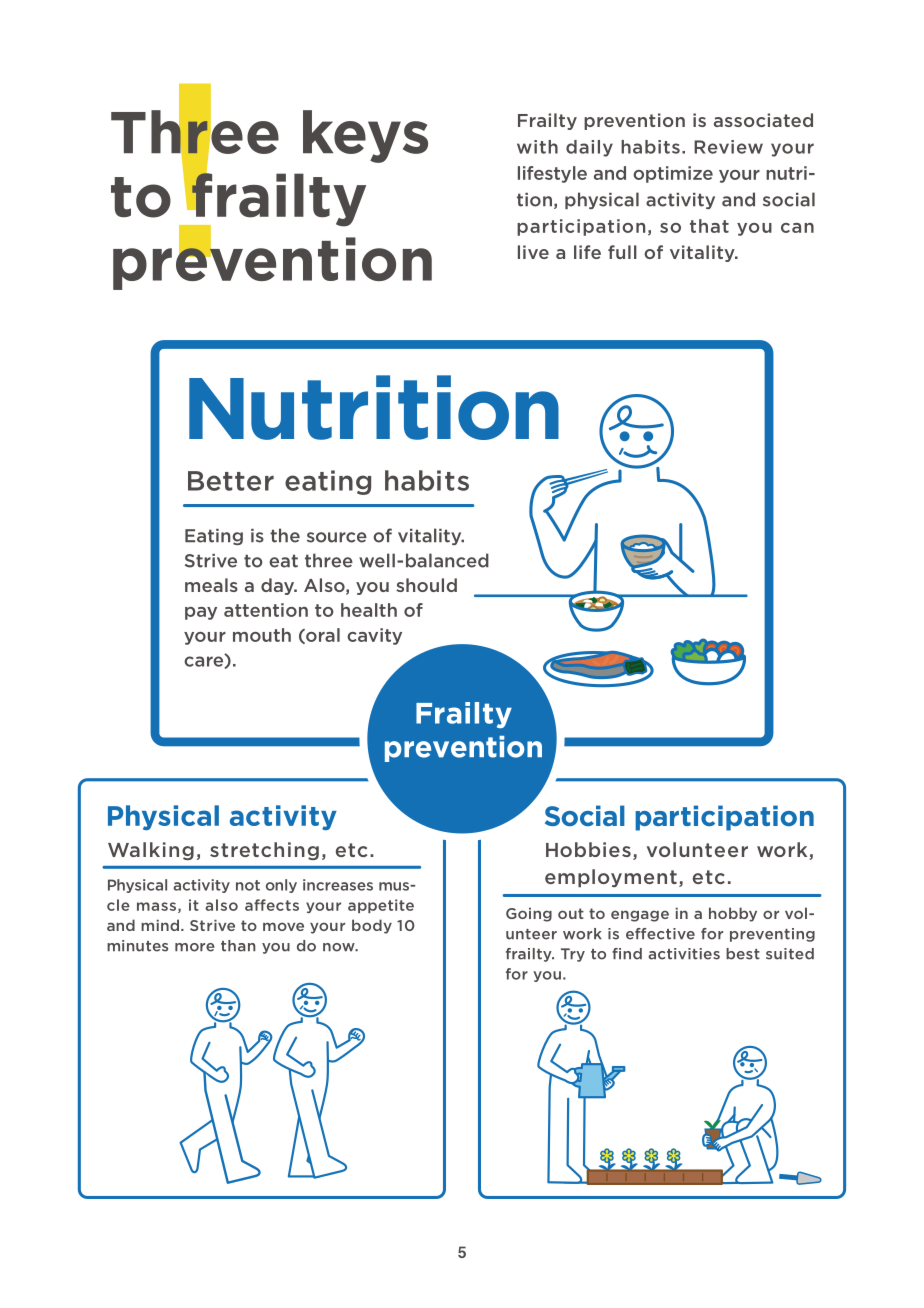 Image resolution: width=924 pixels, height=1308 pixels. Describe the element at coordinates (262, 635) in the screenshot. I see `mouth` at that location.
